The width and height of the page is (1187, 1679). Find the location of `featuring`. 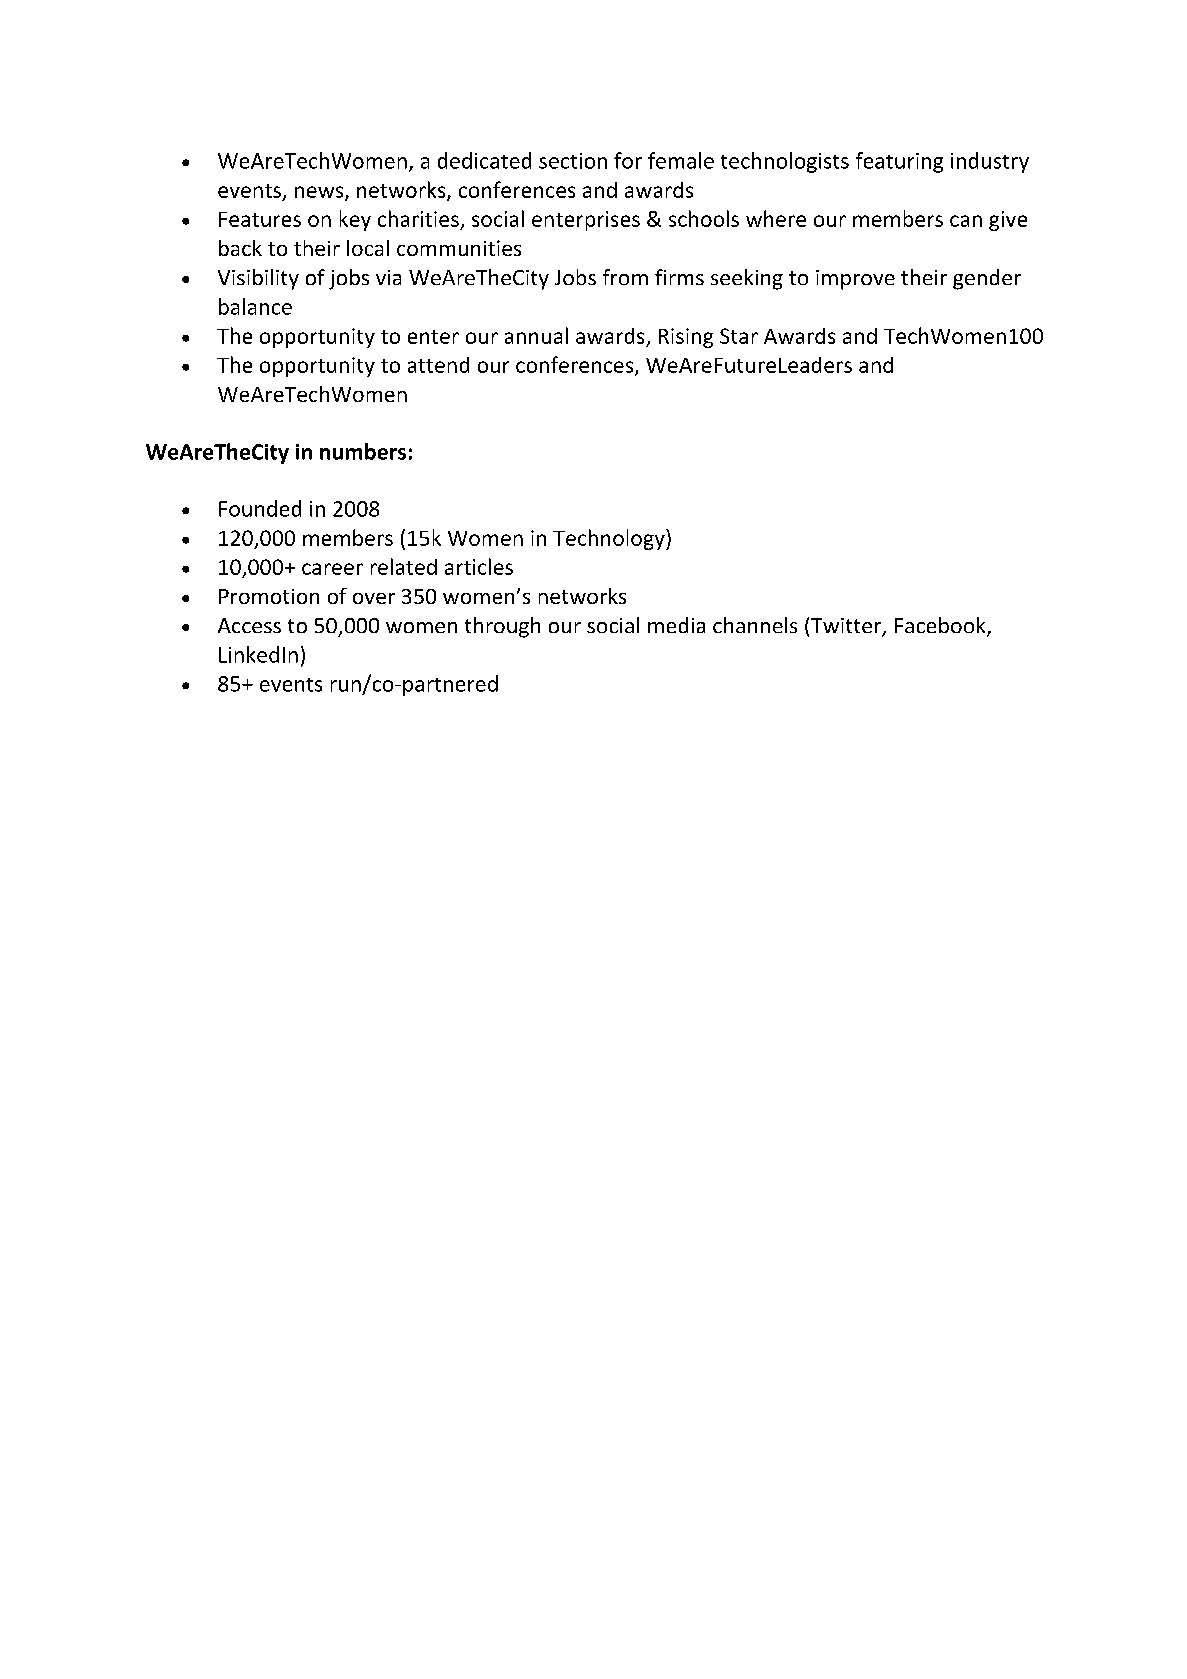

featuring is located at coordinates (899, 162).
